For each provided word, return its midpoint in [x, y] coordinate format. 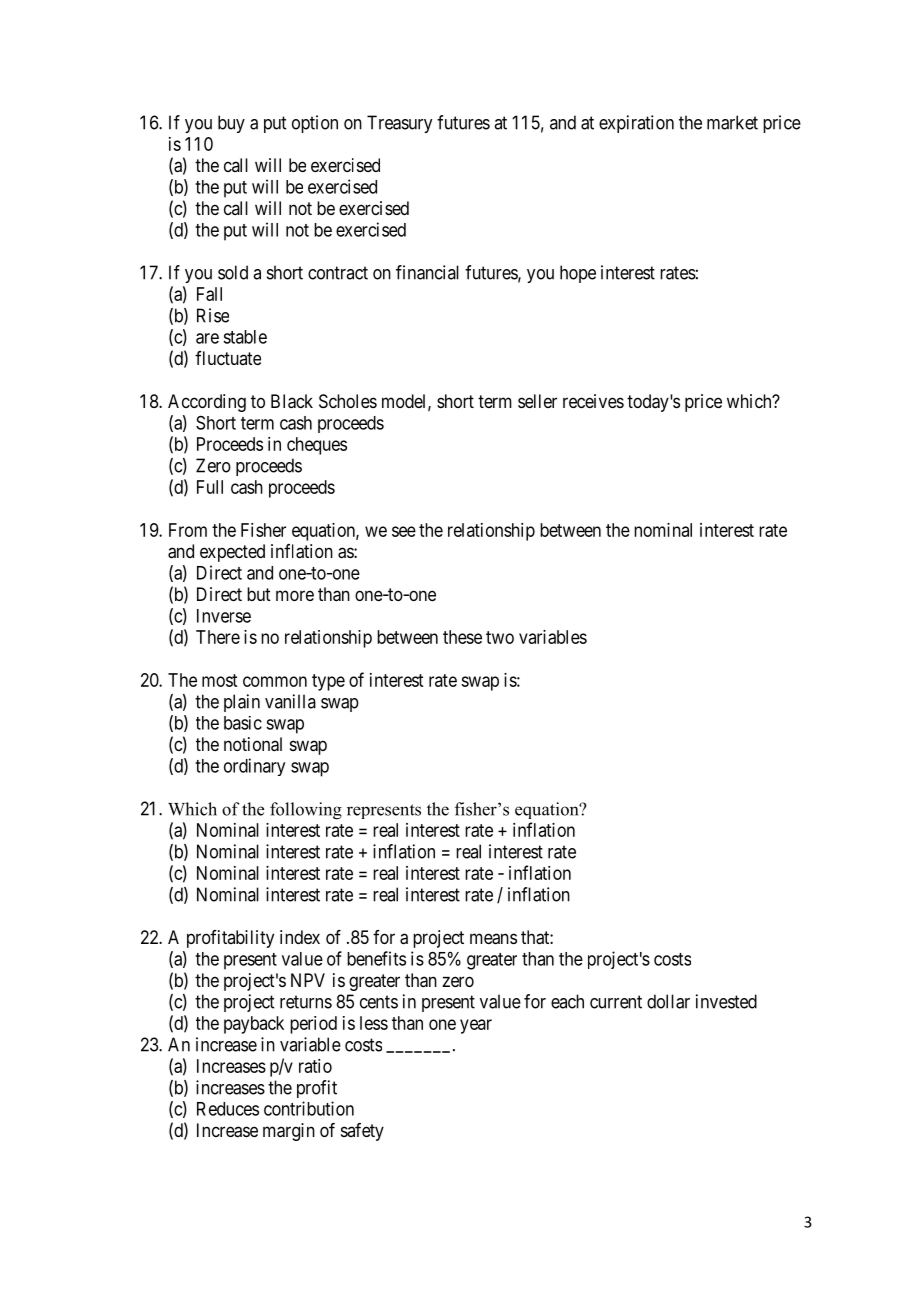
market [732, 122]
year [476, 1026]
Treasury [399, 124]
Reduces [228, 1109]
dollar [668, 1001]
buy [231, 124]
